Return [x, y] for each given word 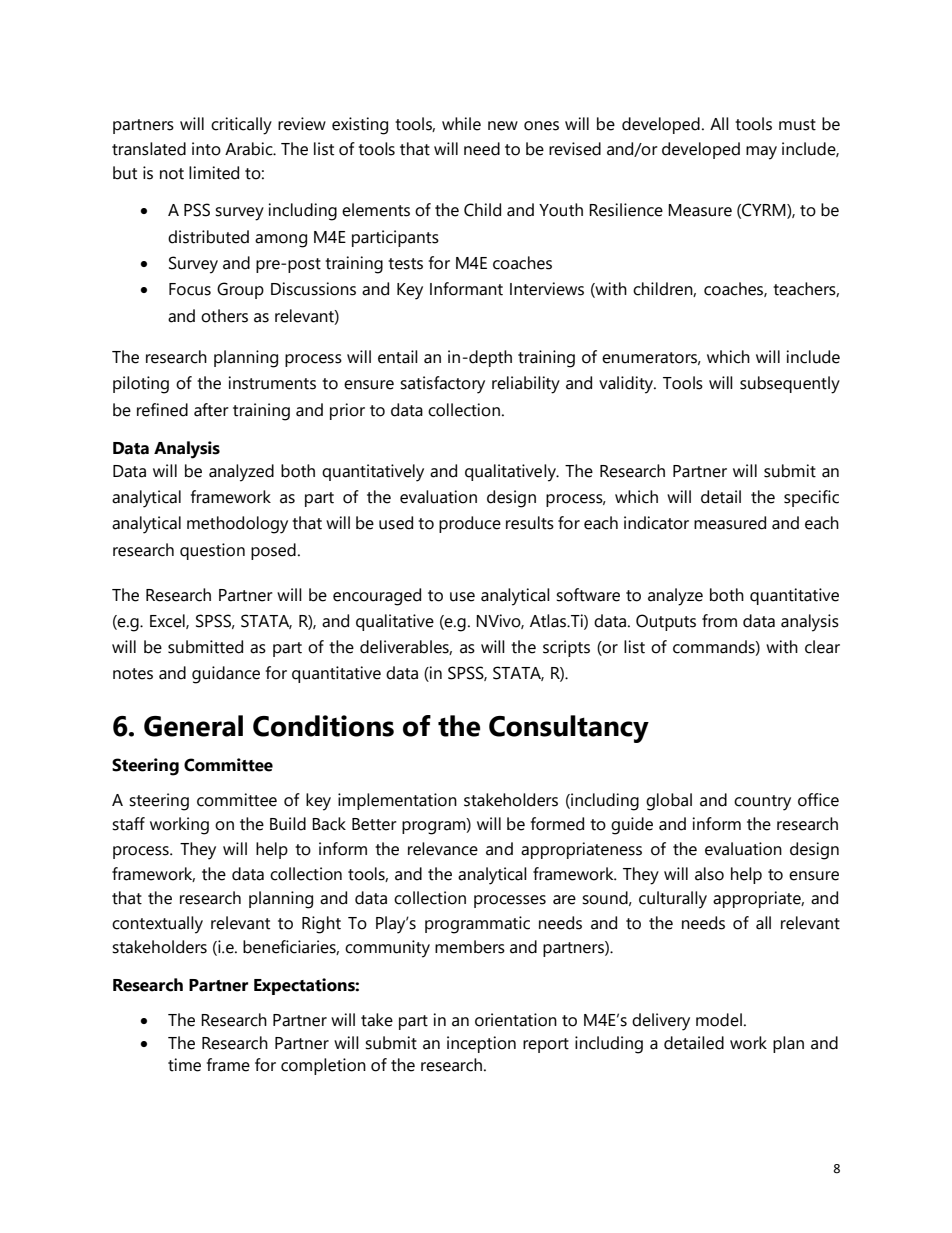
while [461, 124]
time [184, 1065]
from [719, 621]
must [797, 125]
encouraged [377, 597]
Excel [168, 621]
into [206, 149]
